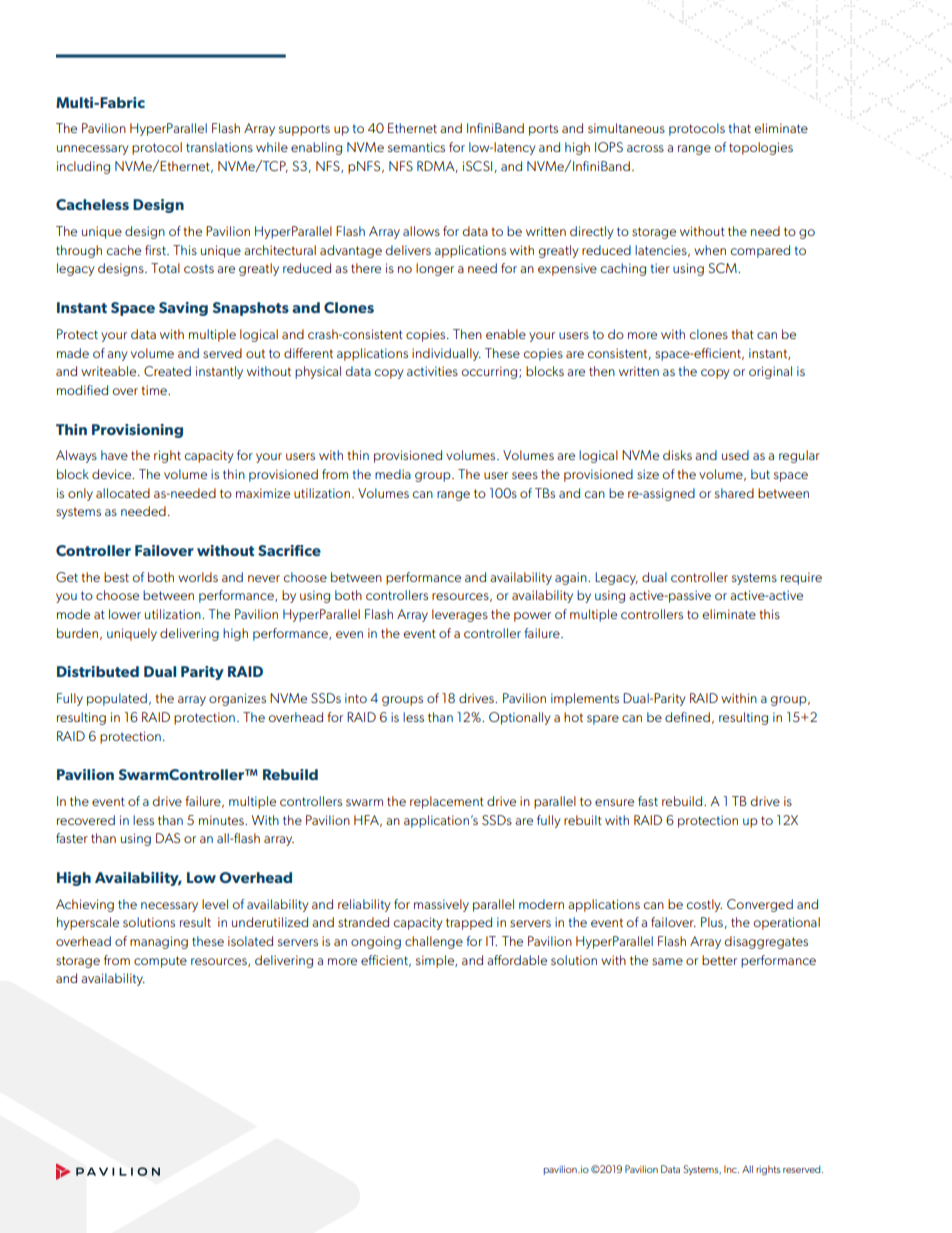  I want to click on Plus, so click(712, 922).
